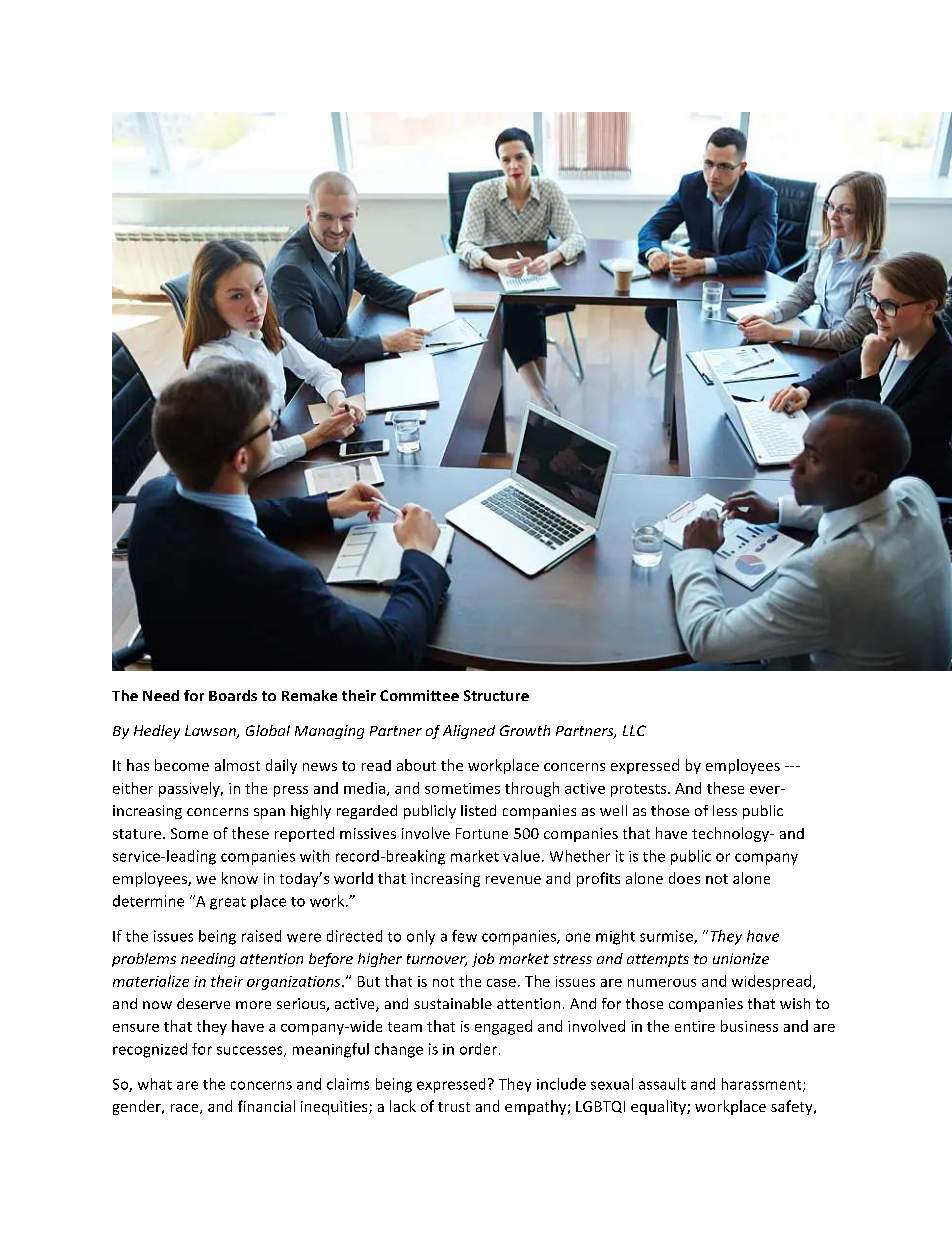  What do you see at coordinates (496, 695) in the screenshot?
I see `Structure` at bounding box center [496, 695].
